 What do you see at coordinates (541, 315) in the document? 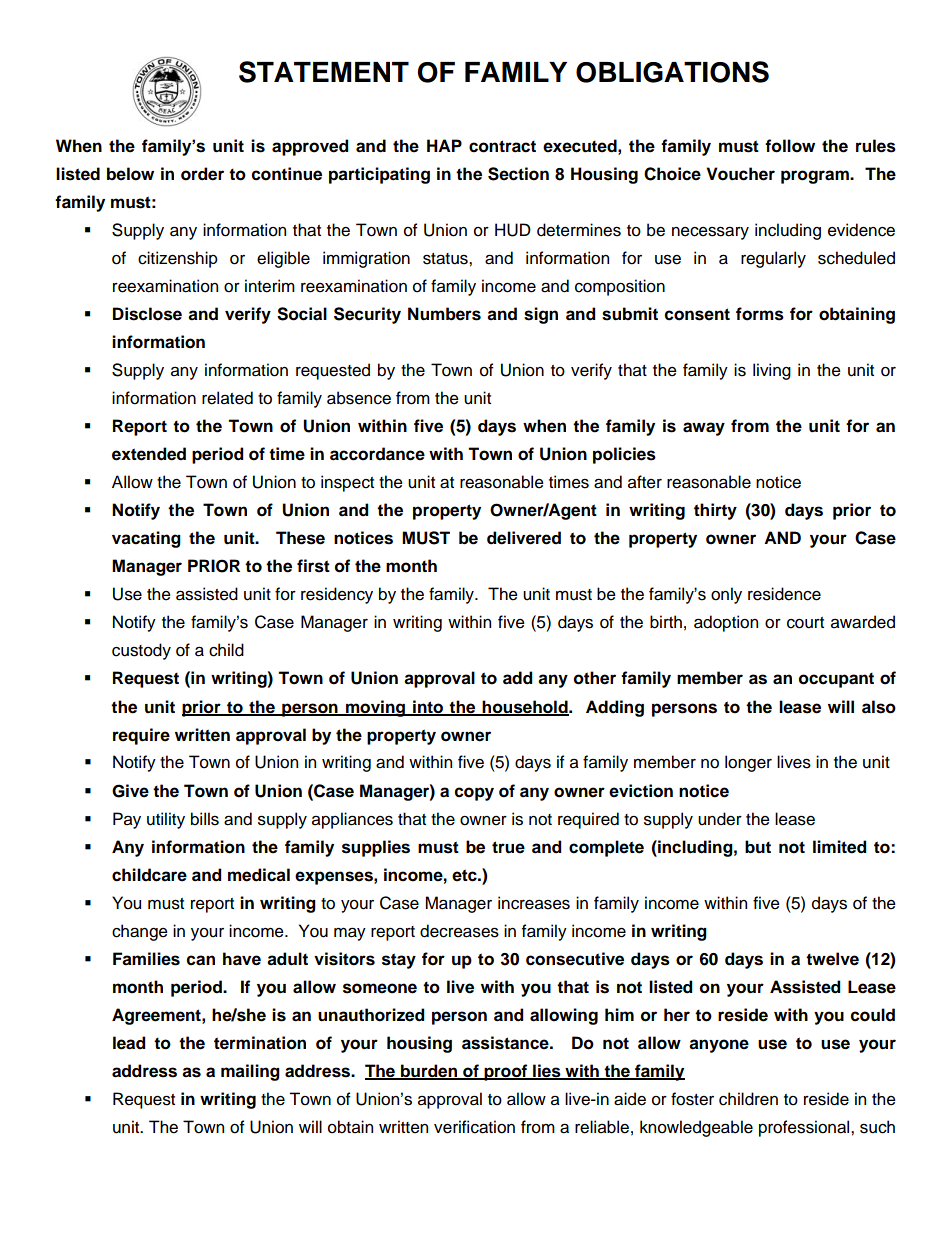
I see `sign` at bounding box center [541, 315].
